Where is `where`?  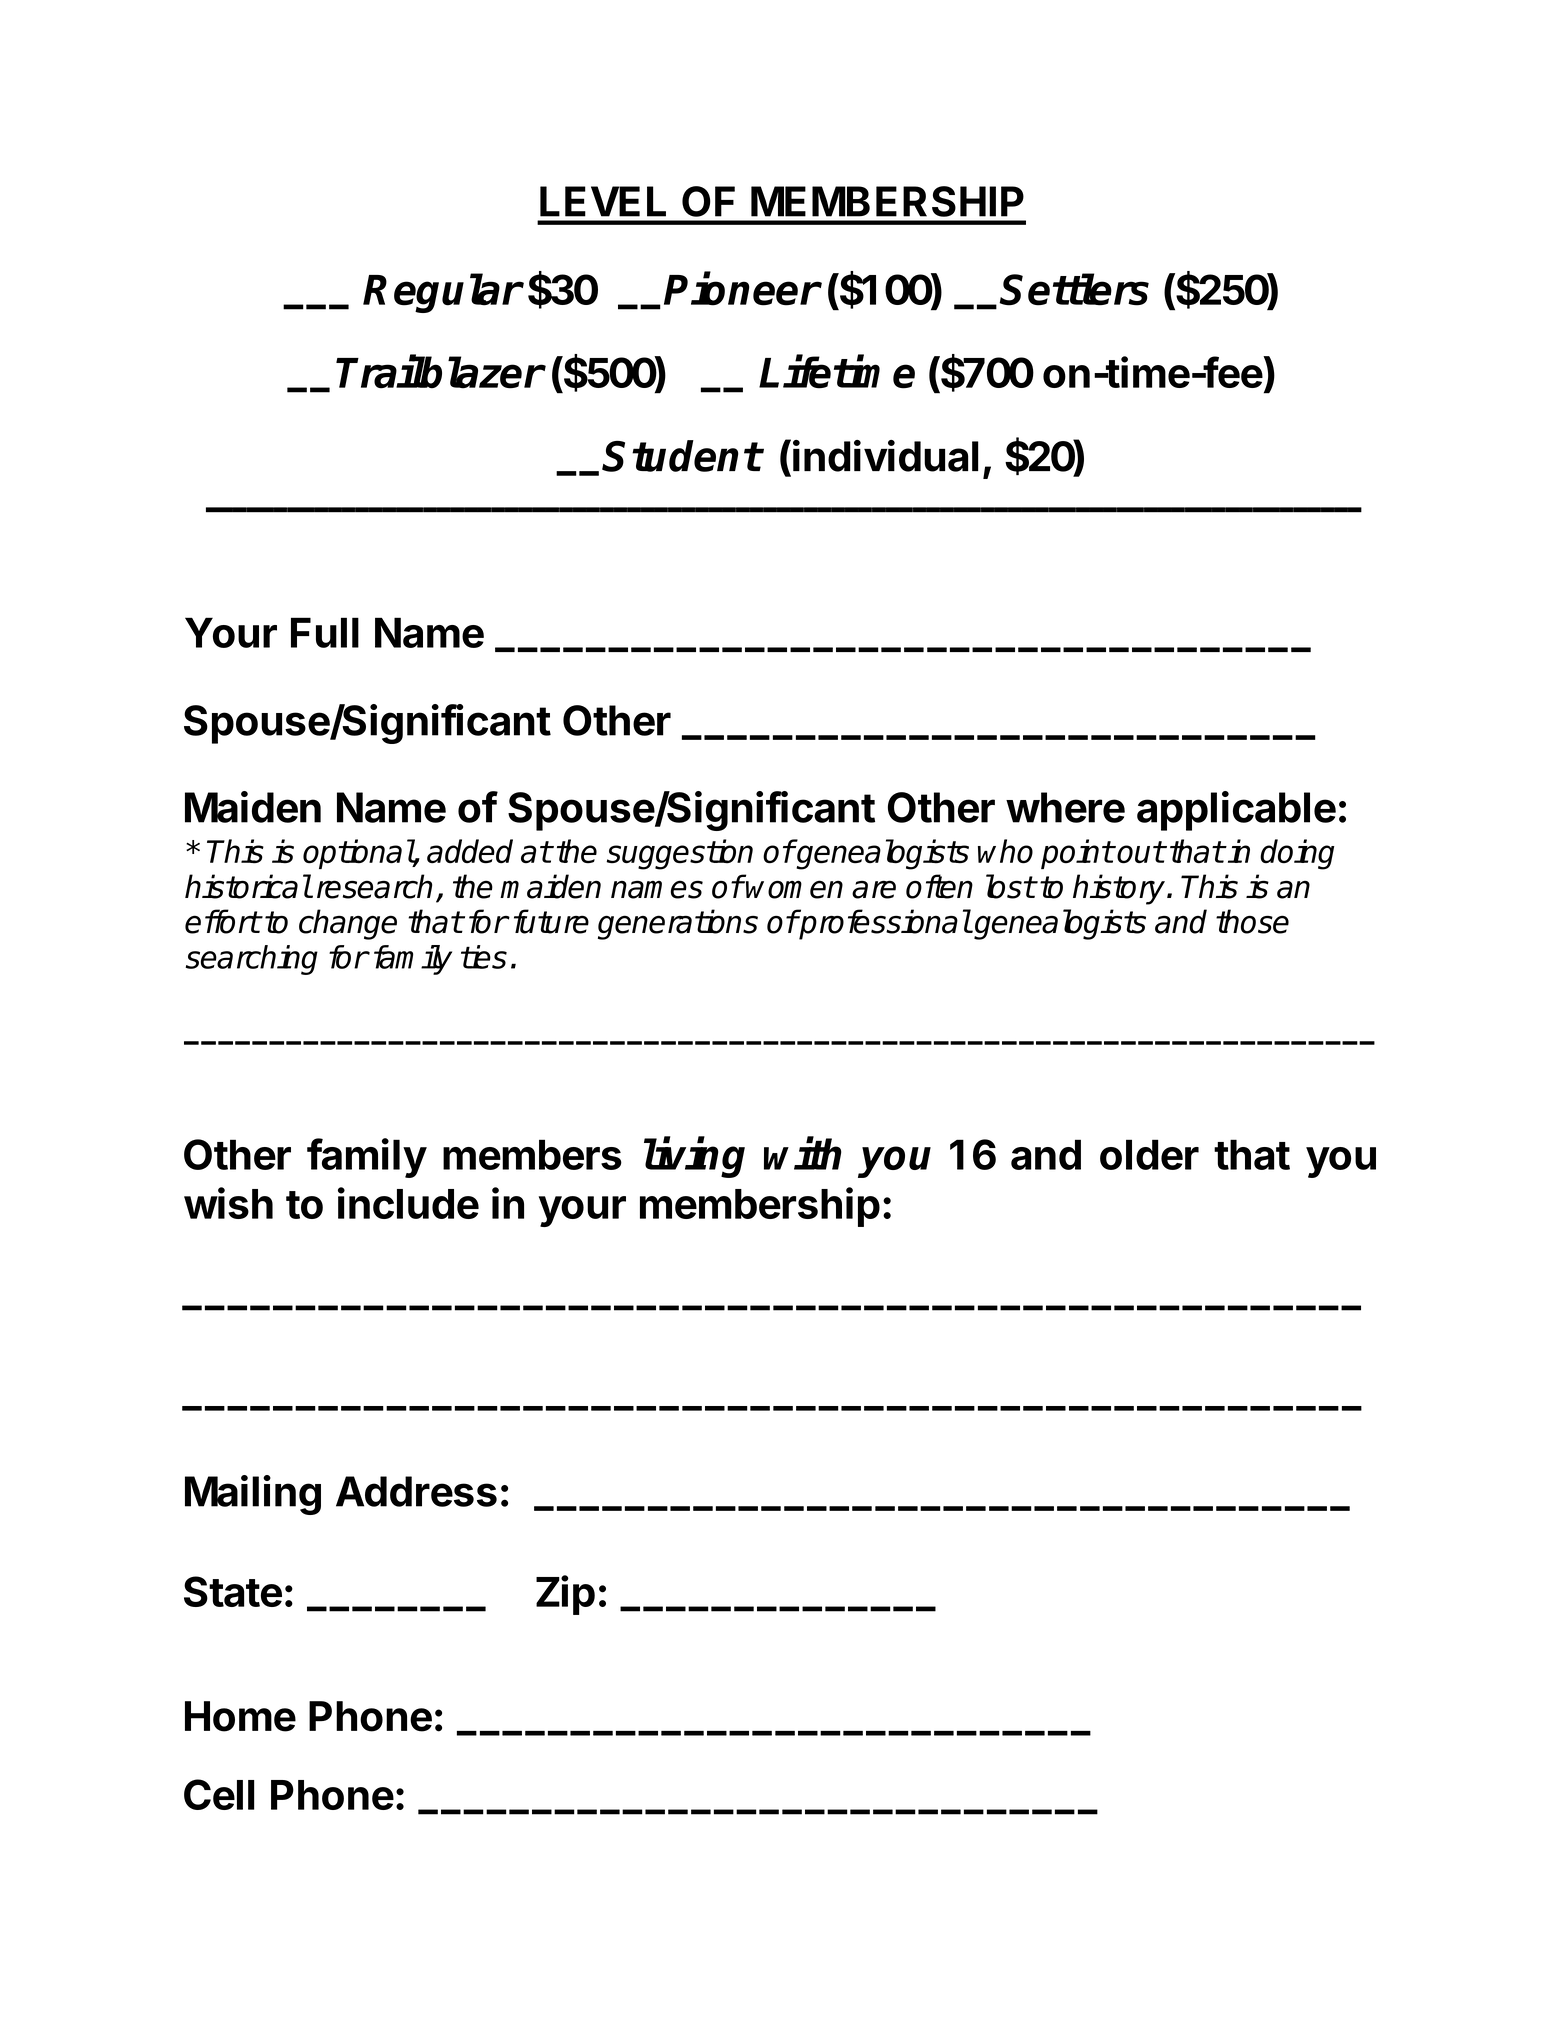 where is located at coordinates (1065, 807).
